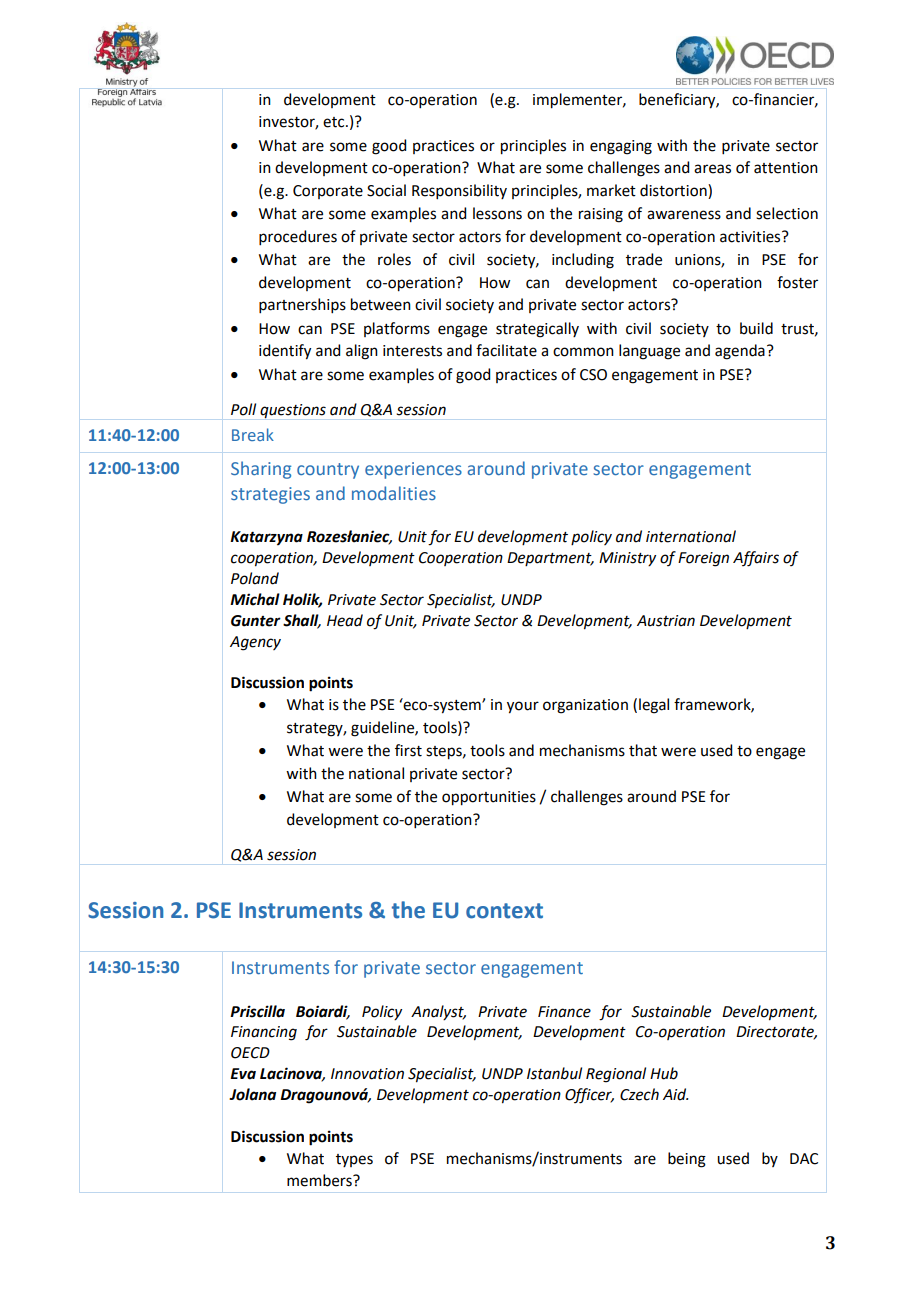  Describe the element at coordinates (293, 411) in the page. I see `questions` at that location.
